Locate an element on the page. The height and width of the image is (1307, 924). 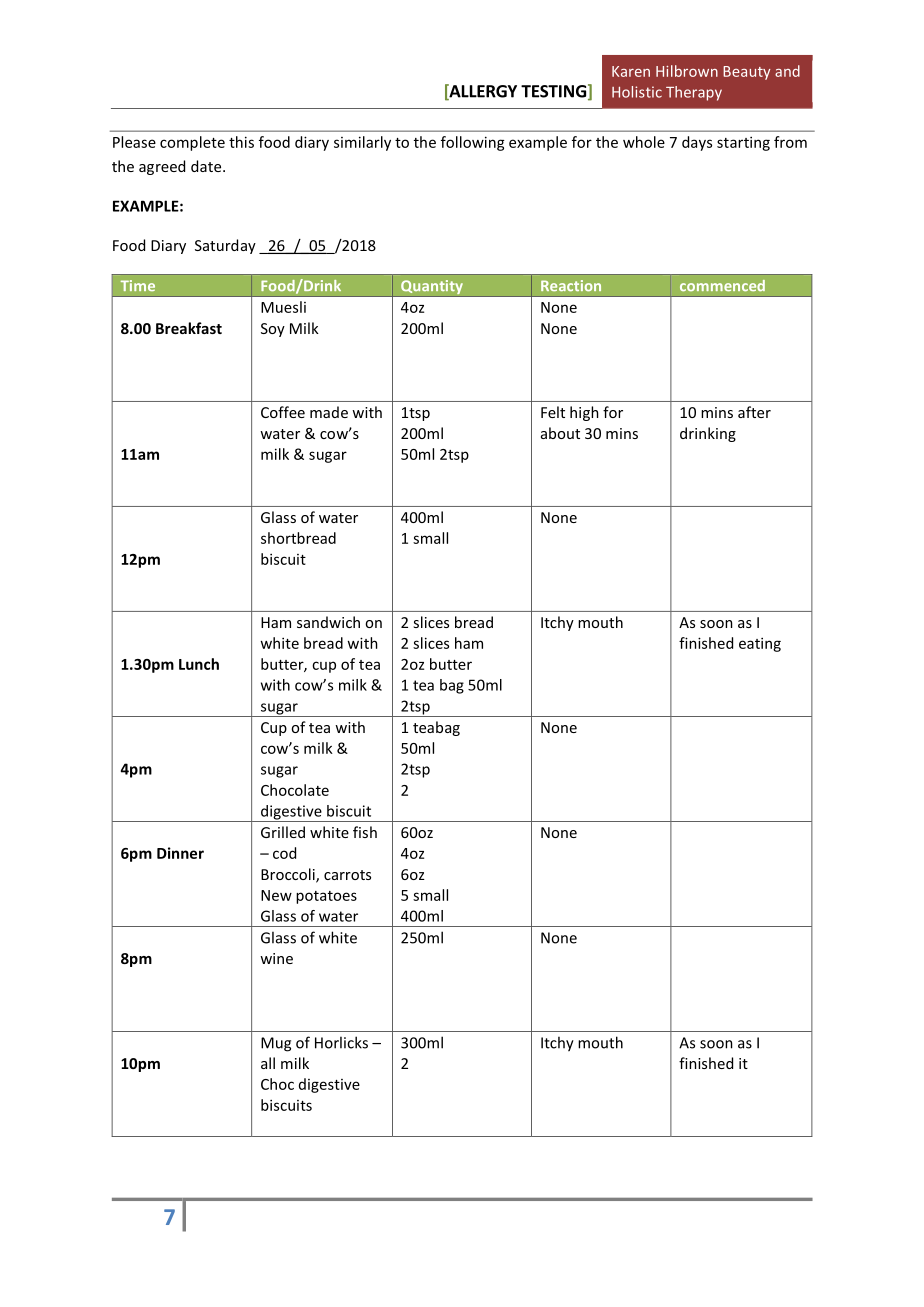
Therapy is located at coordinates (694, 93).
